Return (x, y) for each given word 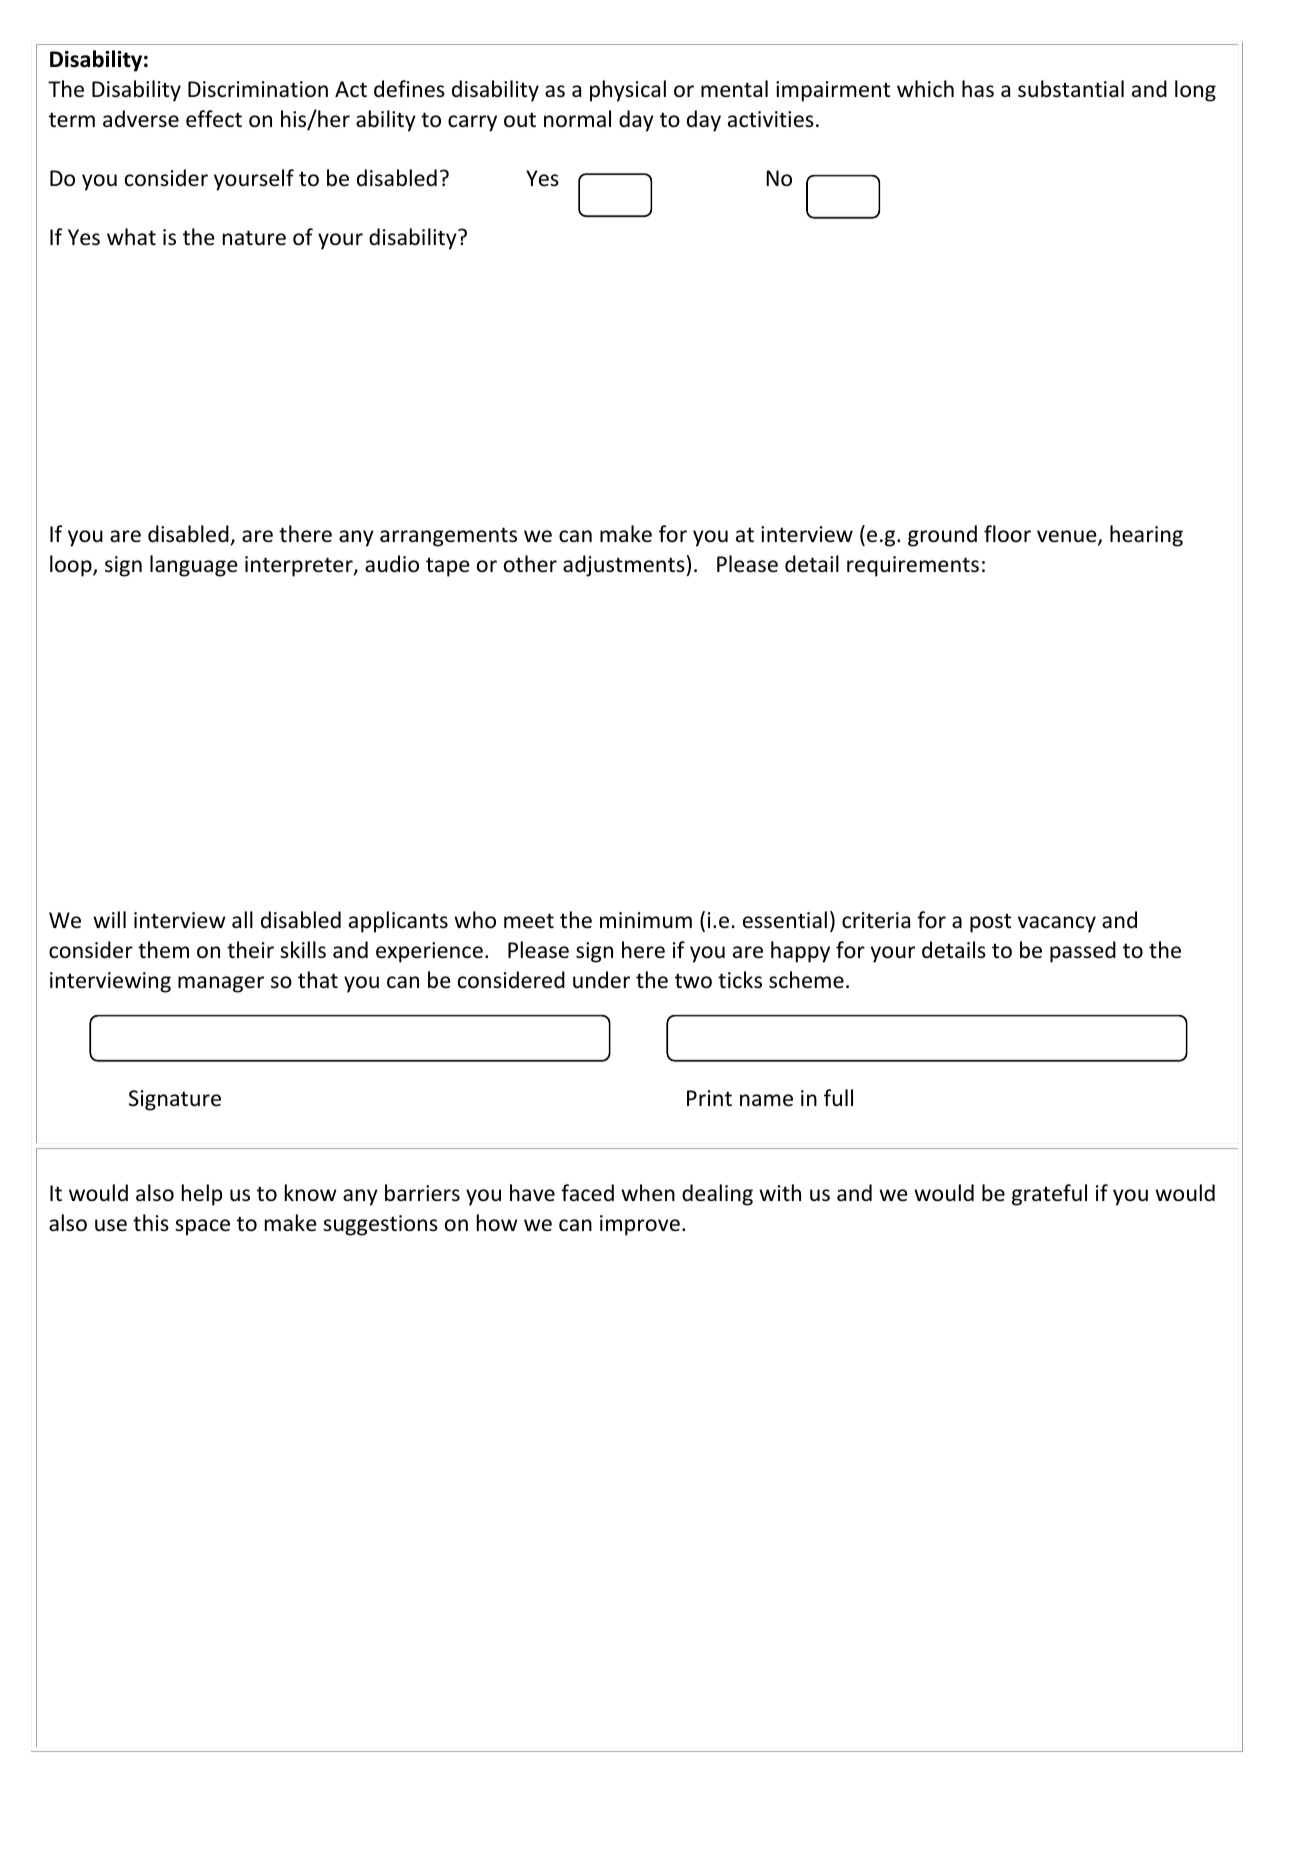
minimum (646, 920)
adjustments (624, 566)
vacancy (1057, 924)
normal (577, 119)
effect (214, 119)
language (194, 566)
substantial (1071, 89)
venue (1068, 537)
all (242, 919)
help (202, 1195)
